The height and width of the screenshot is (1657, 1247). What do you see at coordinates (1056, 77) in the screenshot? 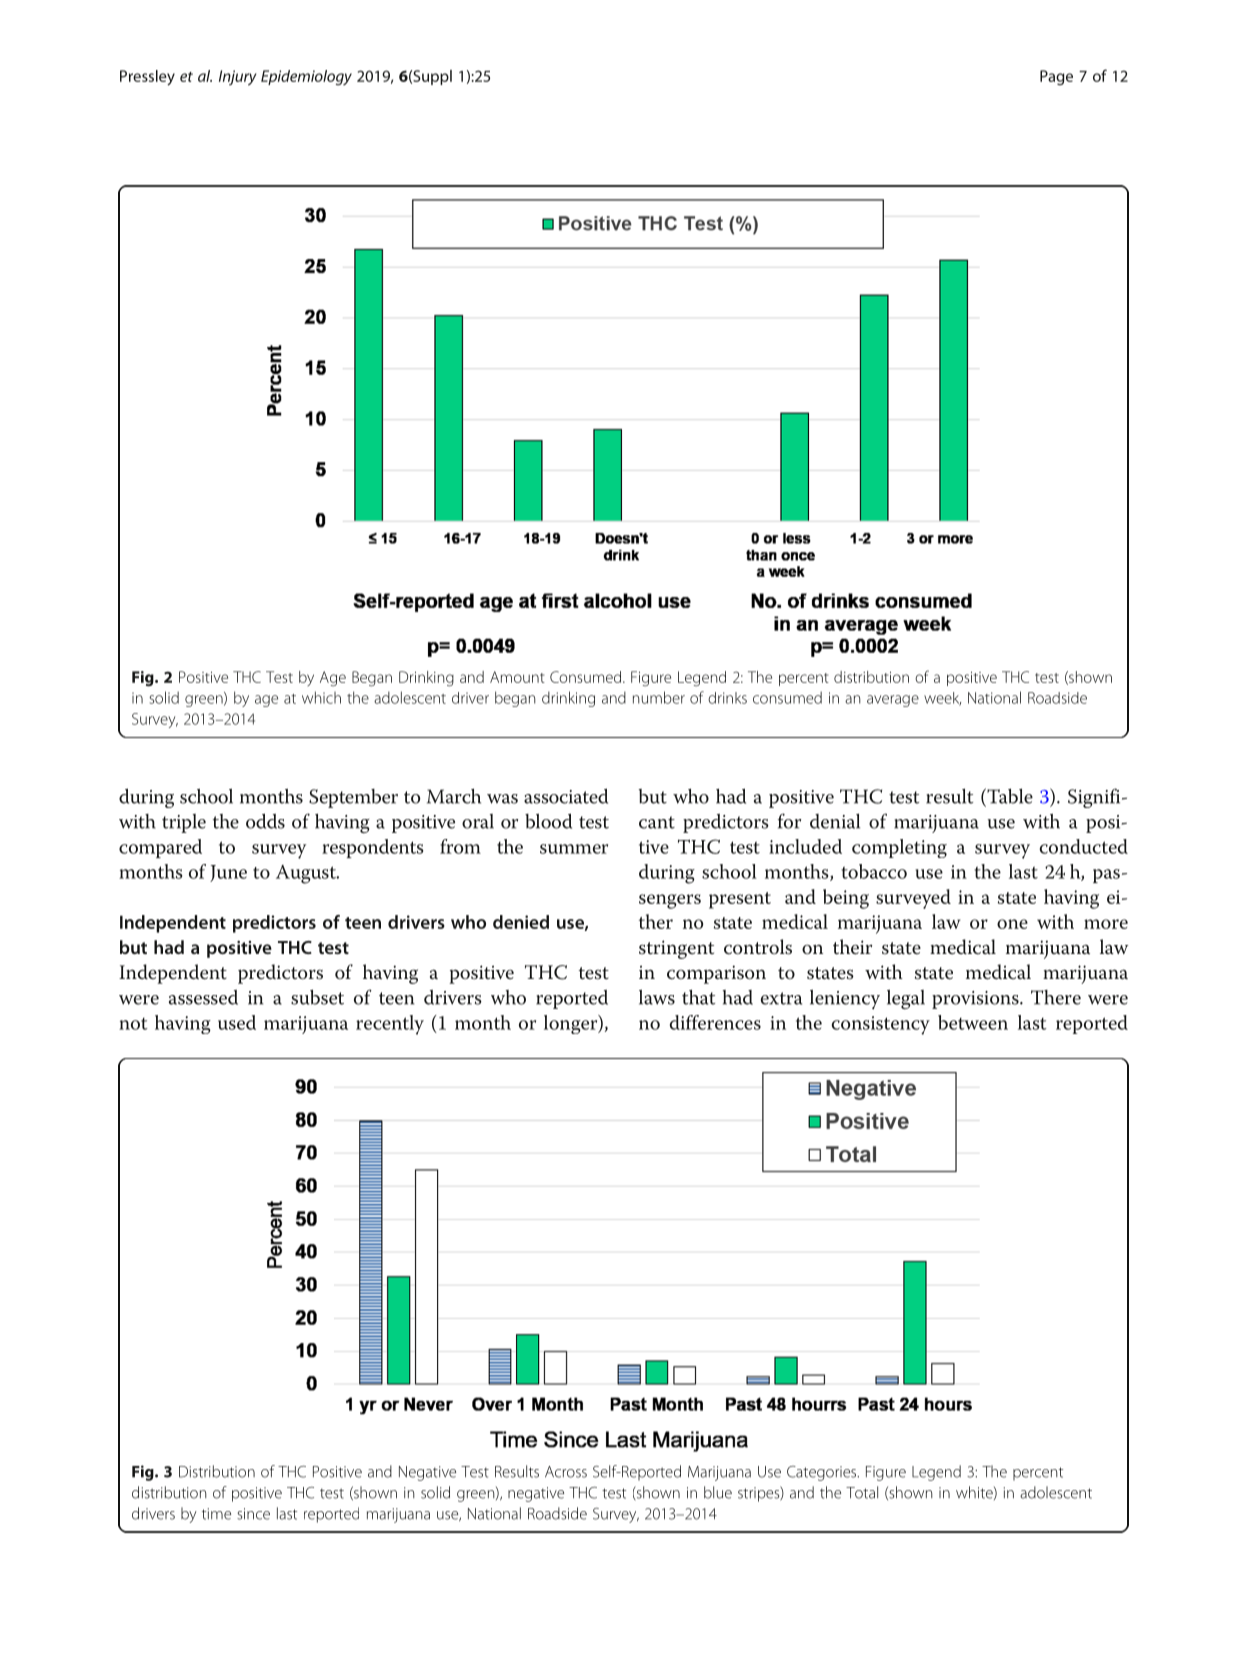
I see `Page` at bounding box center [1056, 77].
